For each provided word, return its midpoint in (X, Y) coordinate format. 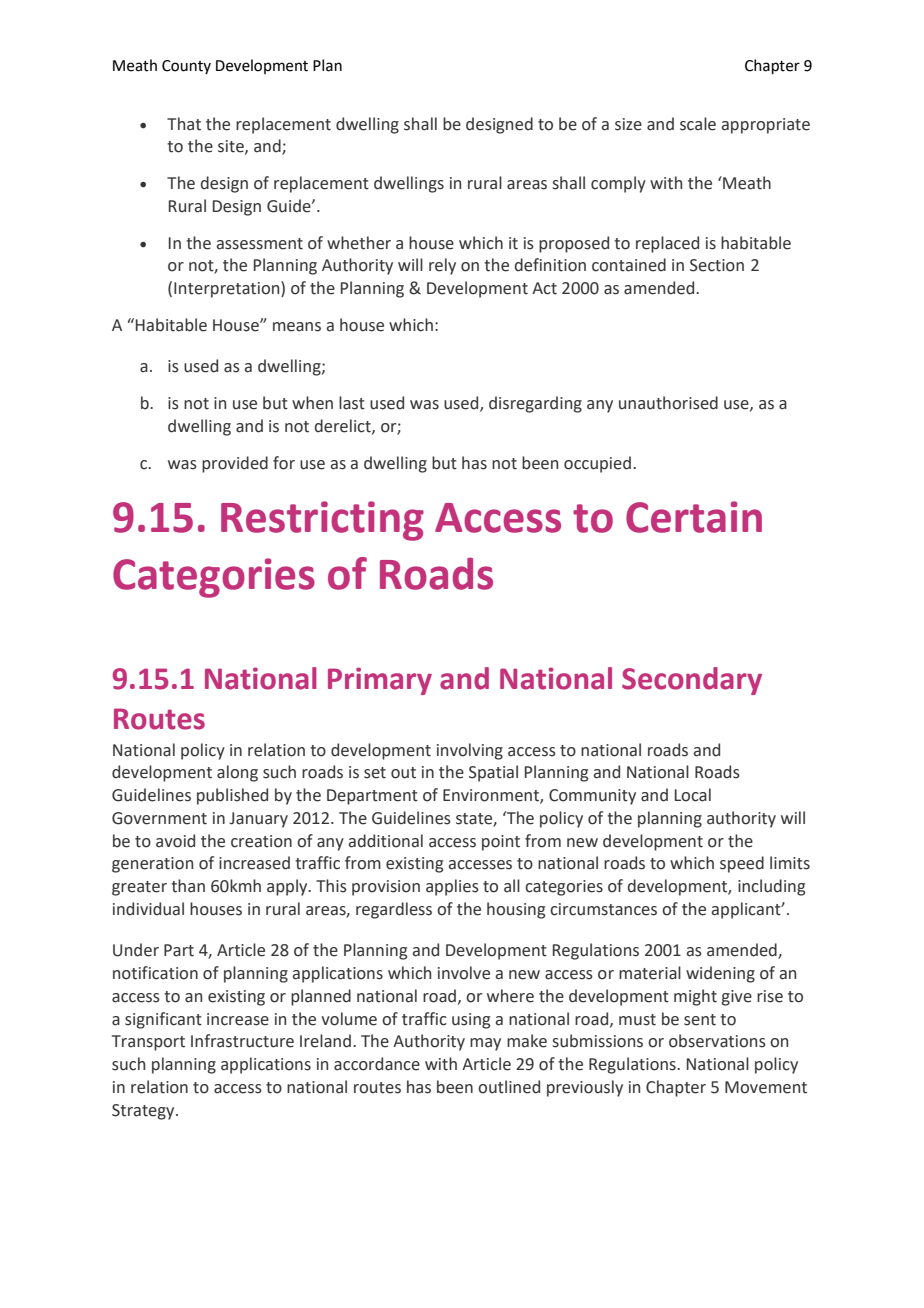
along (237, 773)
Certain (694, 517)
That (184, 124)
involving (470, 751)
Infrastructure (242, 1041)
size (628, 124)
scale (698, 124)
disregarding (535, 404)
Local (693, 795)
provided (235, 464)
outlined (509, 1087)
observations (717, 1041)
